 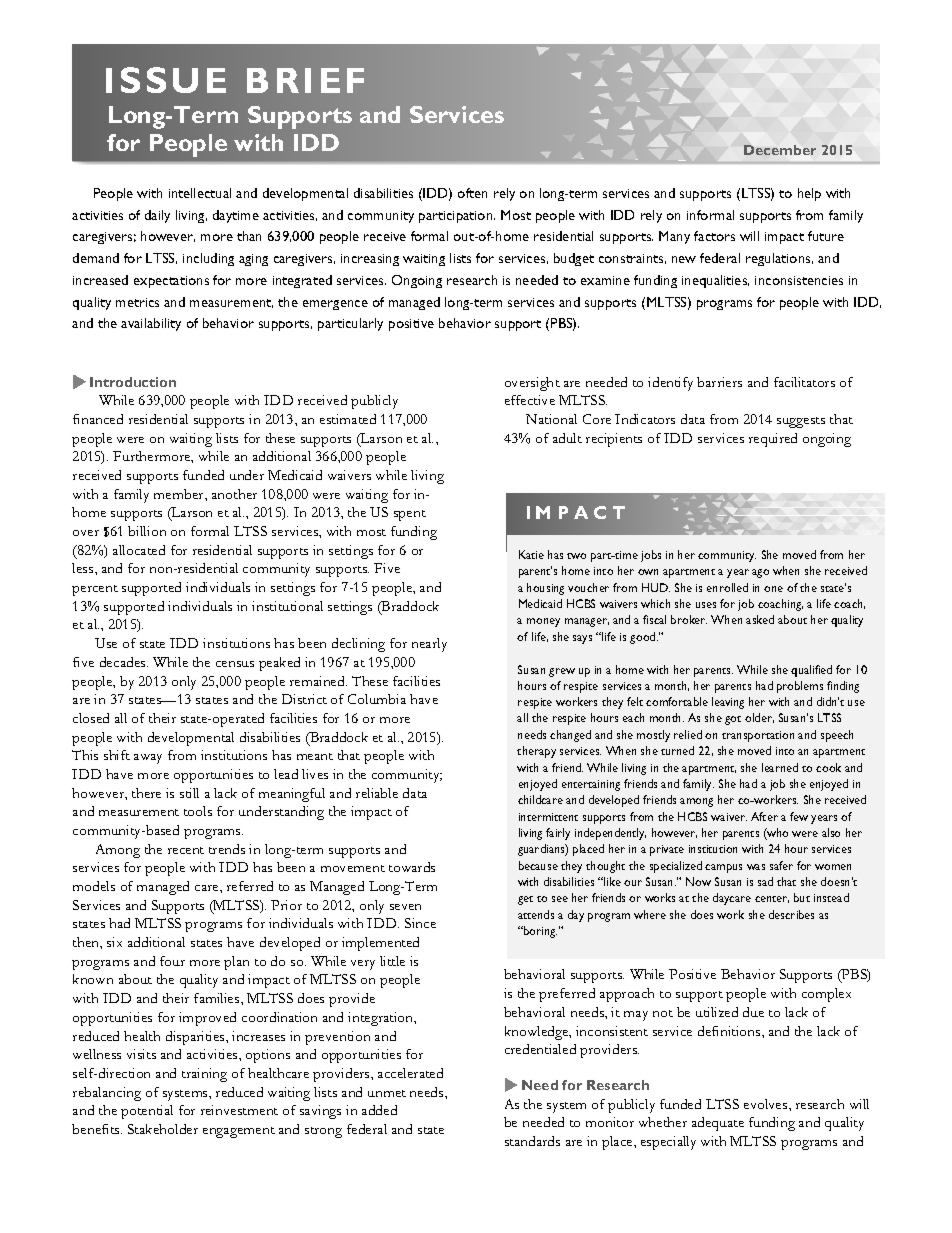 What do you see at coordinates (147, 1112) in the screenshot?
I see `potential` at bounding box center [147, 1112].
